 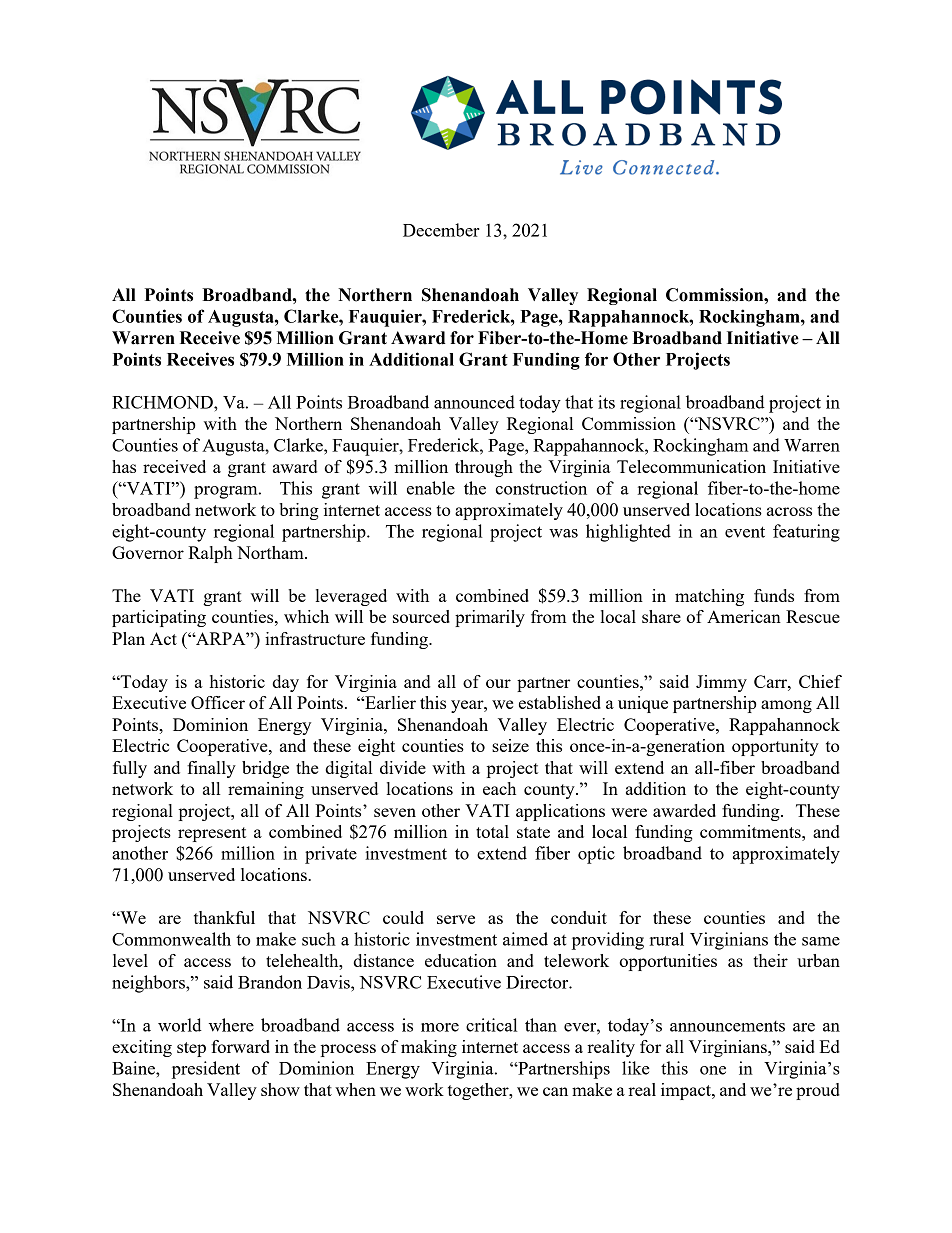 I want to click on enable, so click(x=431, y=488).
